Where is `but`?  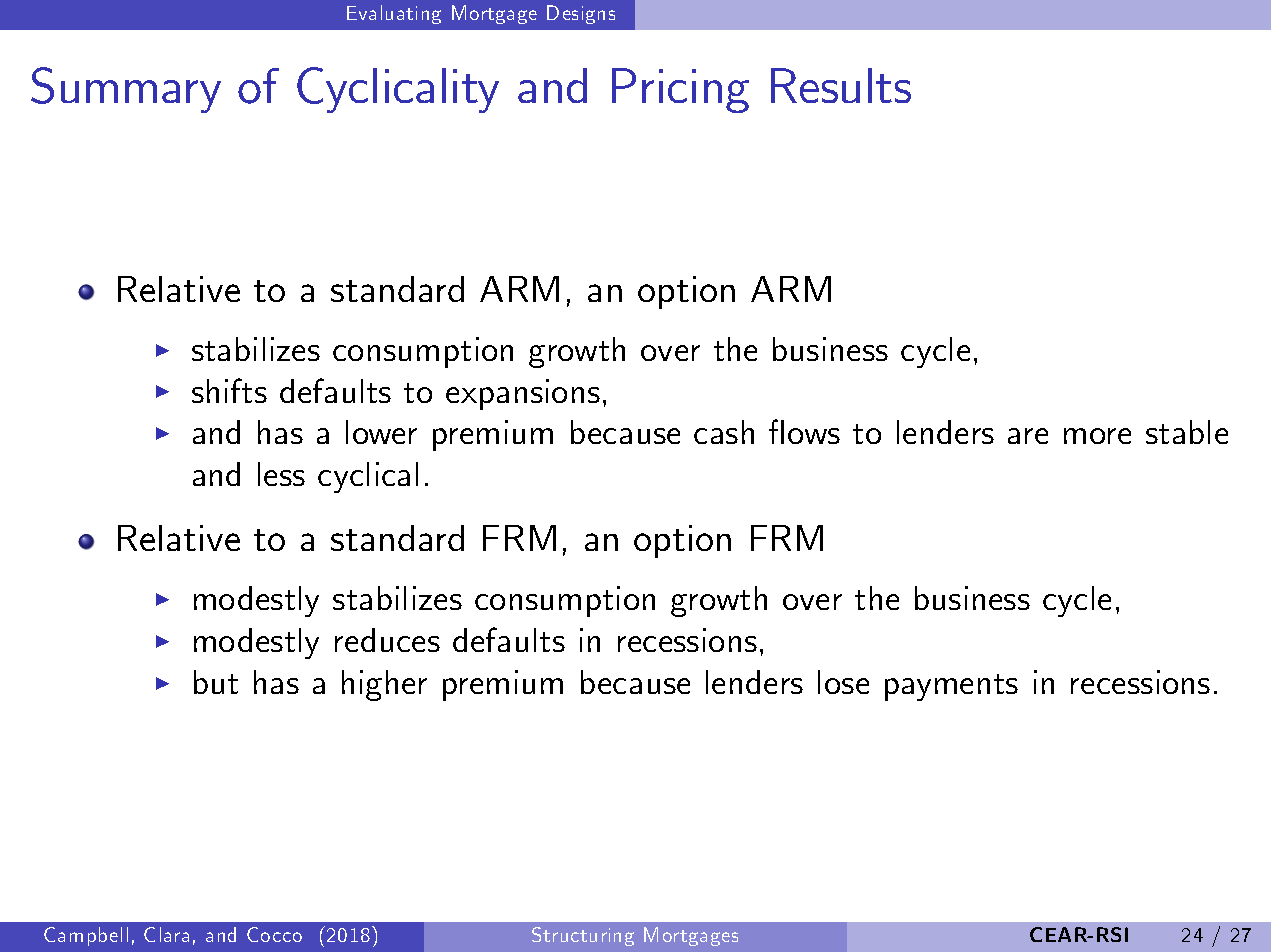
but is located at coordinates (216, 682).
